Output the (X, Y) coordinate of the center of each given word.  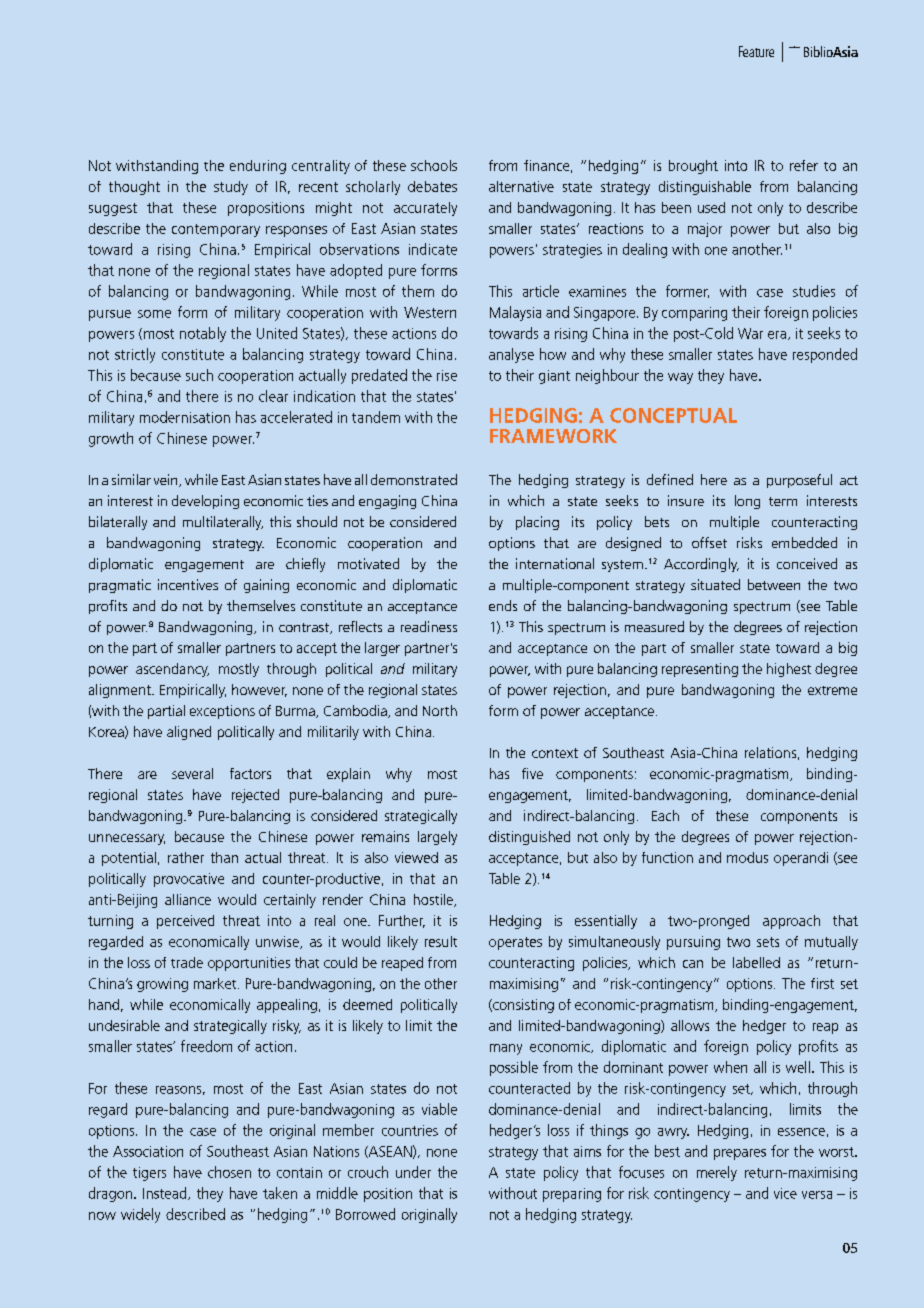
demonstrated (414, 479)
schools (434, 165)
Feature (756, 51)
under (413, 1172)
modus (747, 857)
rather (186, 857)
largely (437, 838)
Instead (166, 1193)
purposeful (799, 481)
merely (717, 1173)
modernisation (185, 417)
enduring (258, 167)
